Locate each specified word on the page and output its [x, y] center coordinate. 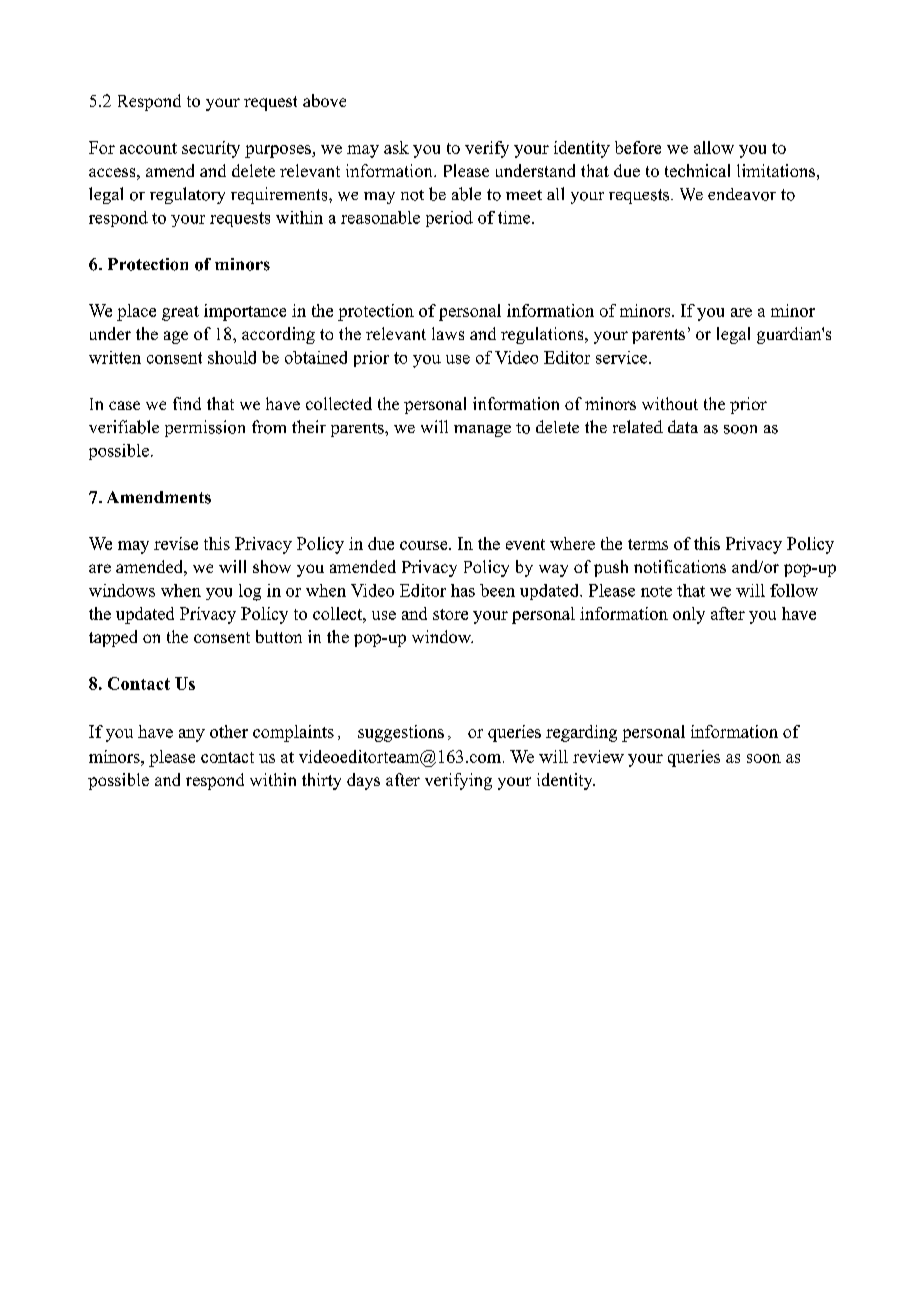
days [363, 781]
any [192, 735]
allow [714, 147]
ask [396, 147]
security [211, 149]
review [598, 756]
